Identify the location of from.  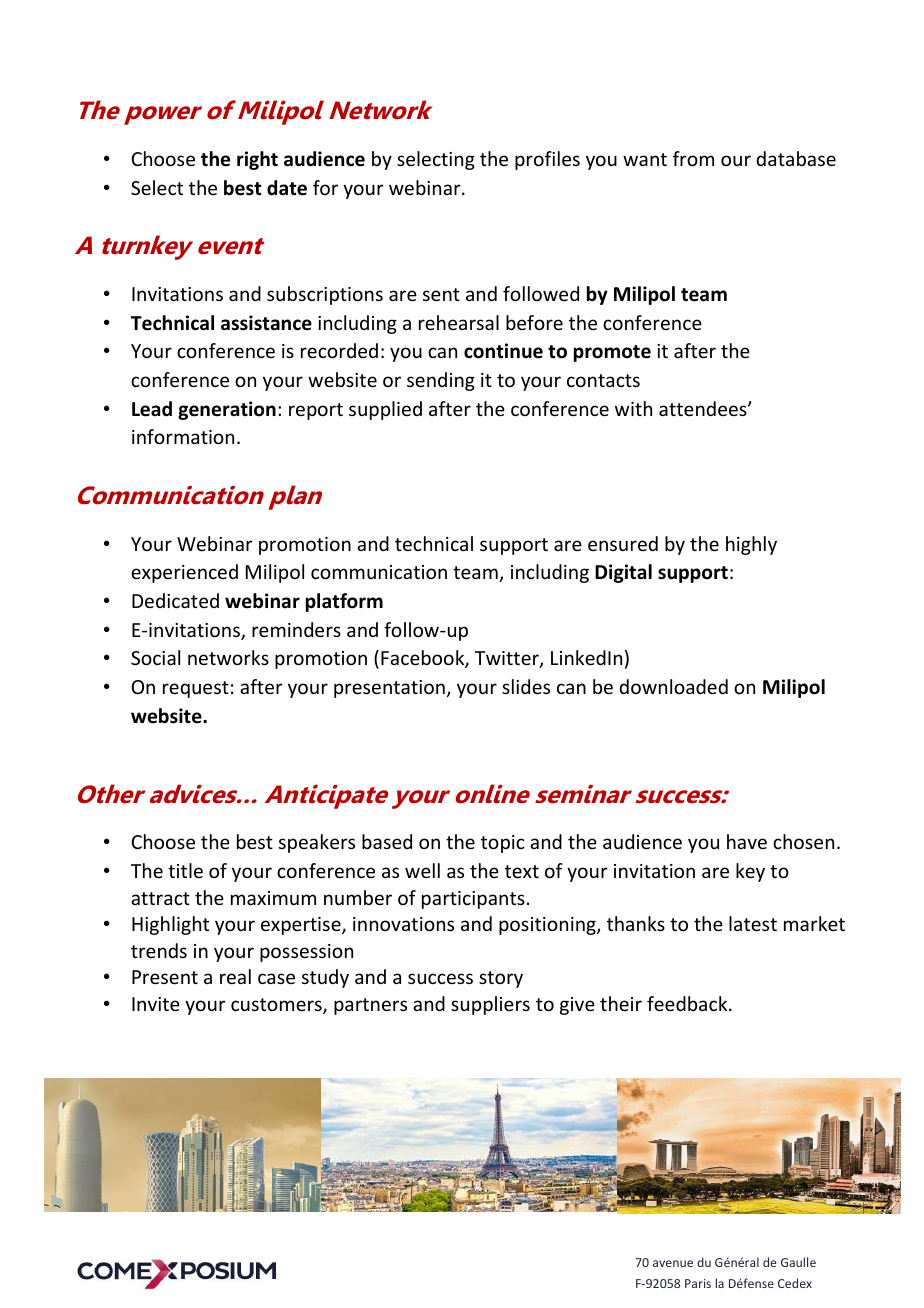
(693, 158).
